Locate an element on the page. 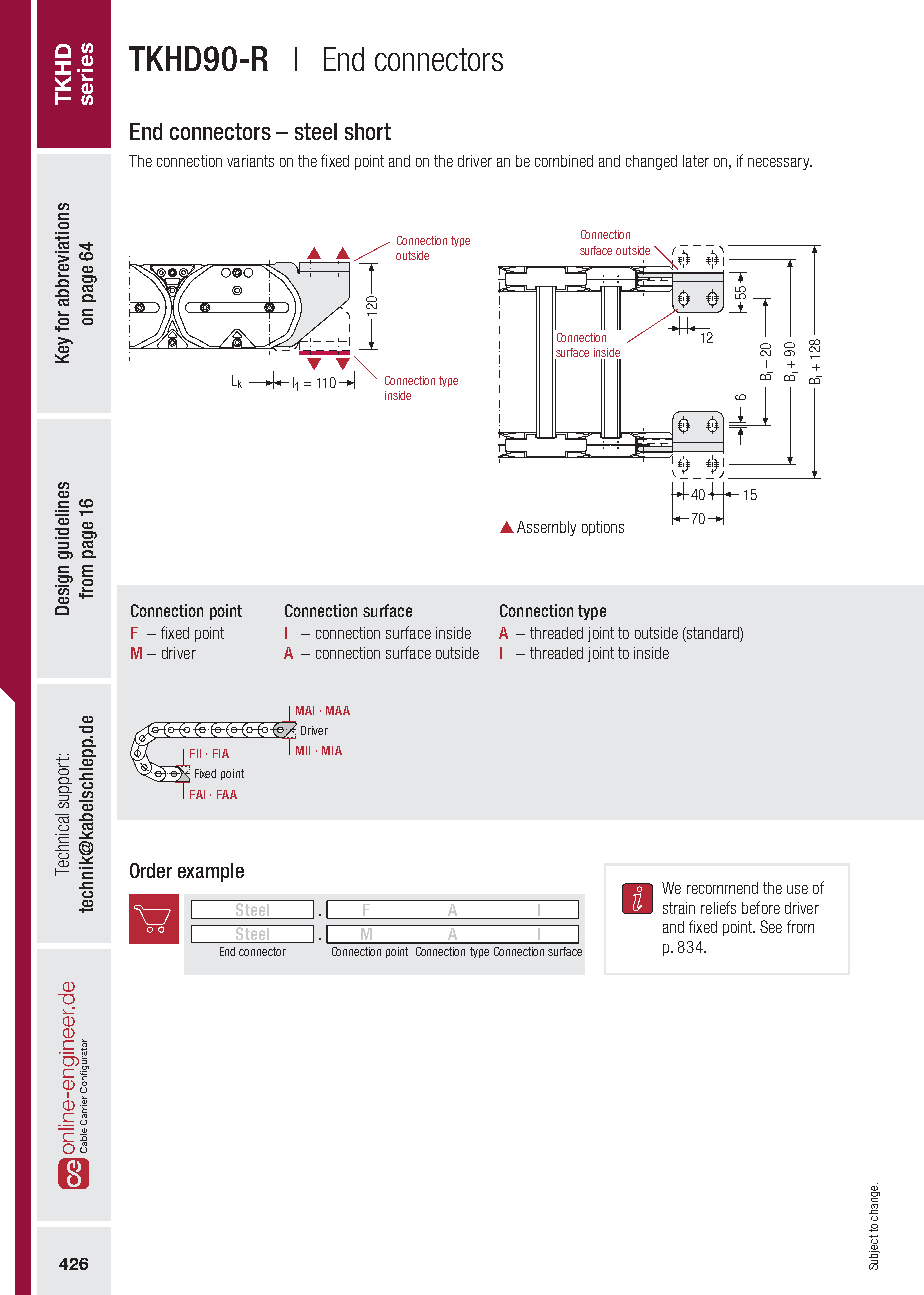 Image resolution: width=924 pixels, height=1295 pixels. later is located at coordinates (696, 161).
